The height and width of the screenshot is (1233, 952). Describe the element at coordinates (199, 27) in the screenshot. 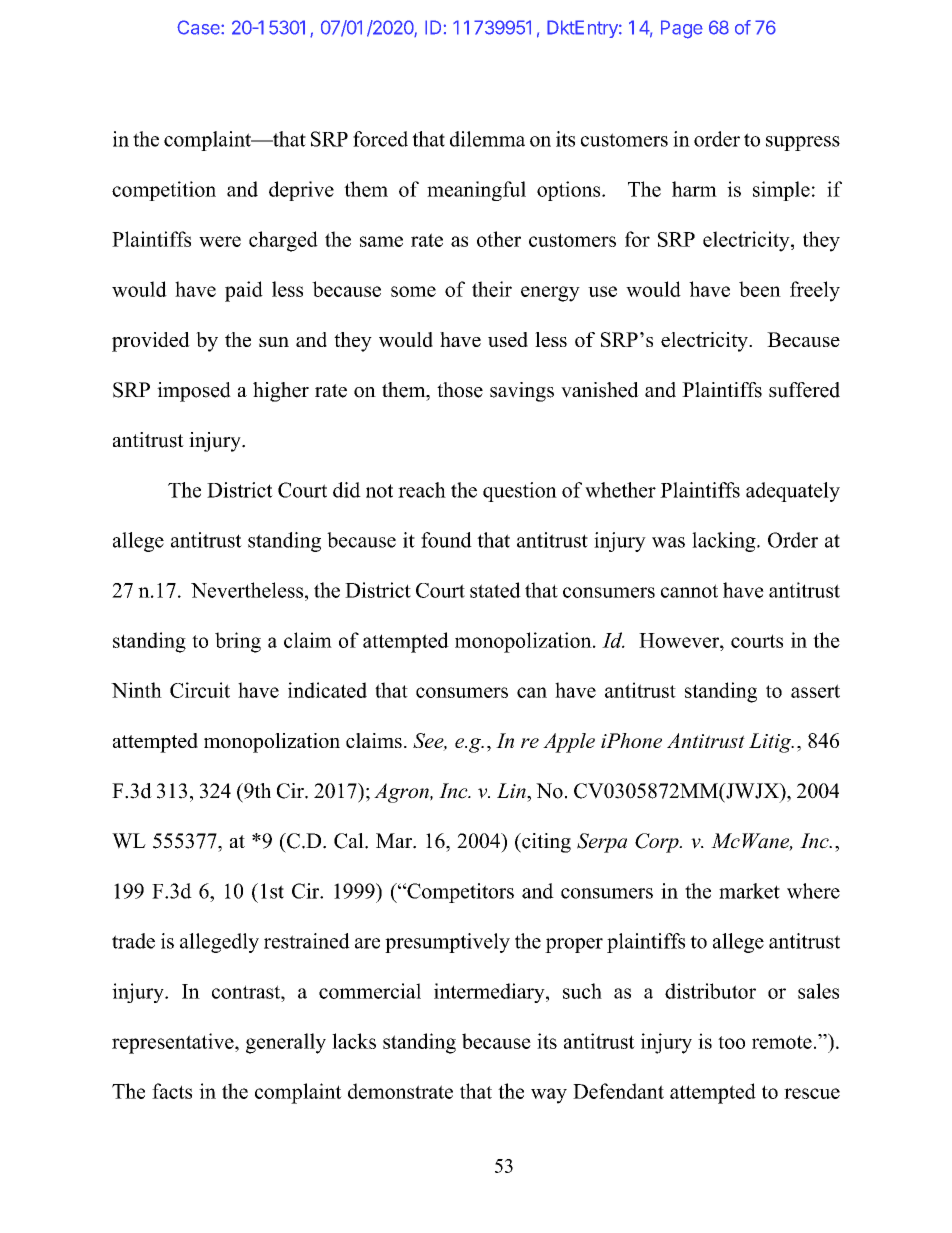

I see `Case` at that location.
